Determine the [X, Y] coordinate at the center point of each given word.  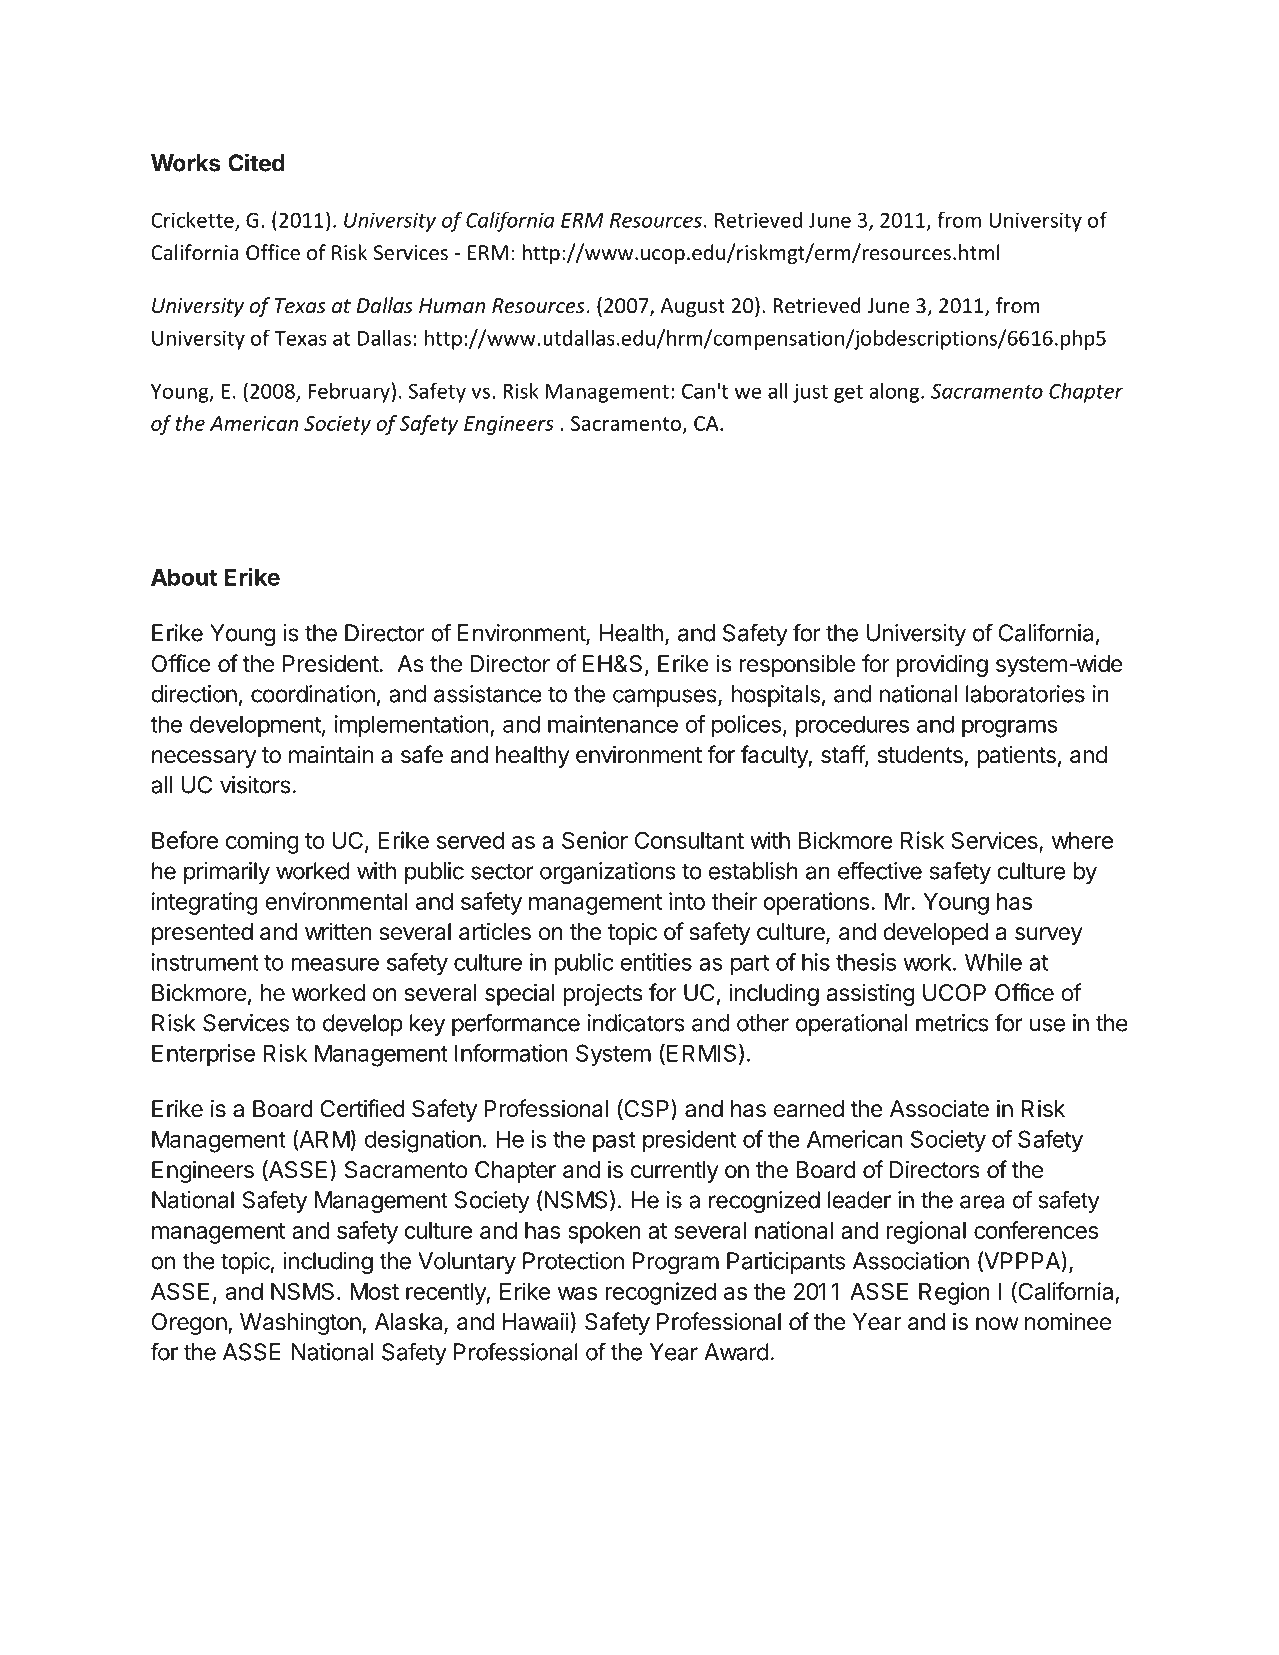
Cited [256, 162]
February [349, 393]
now [997, 1324]
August [692, 307]
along [896, 393]
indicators [636, 1023]
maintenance [613, 724]
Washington [301, 1324]
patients [1016, 757]
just [810, 393]
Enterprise [203, 1055]
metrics [952, 1023]
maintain [331, 754]
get [848, 394]
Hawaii [536, 1321]
